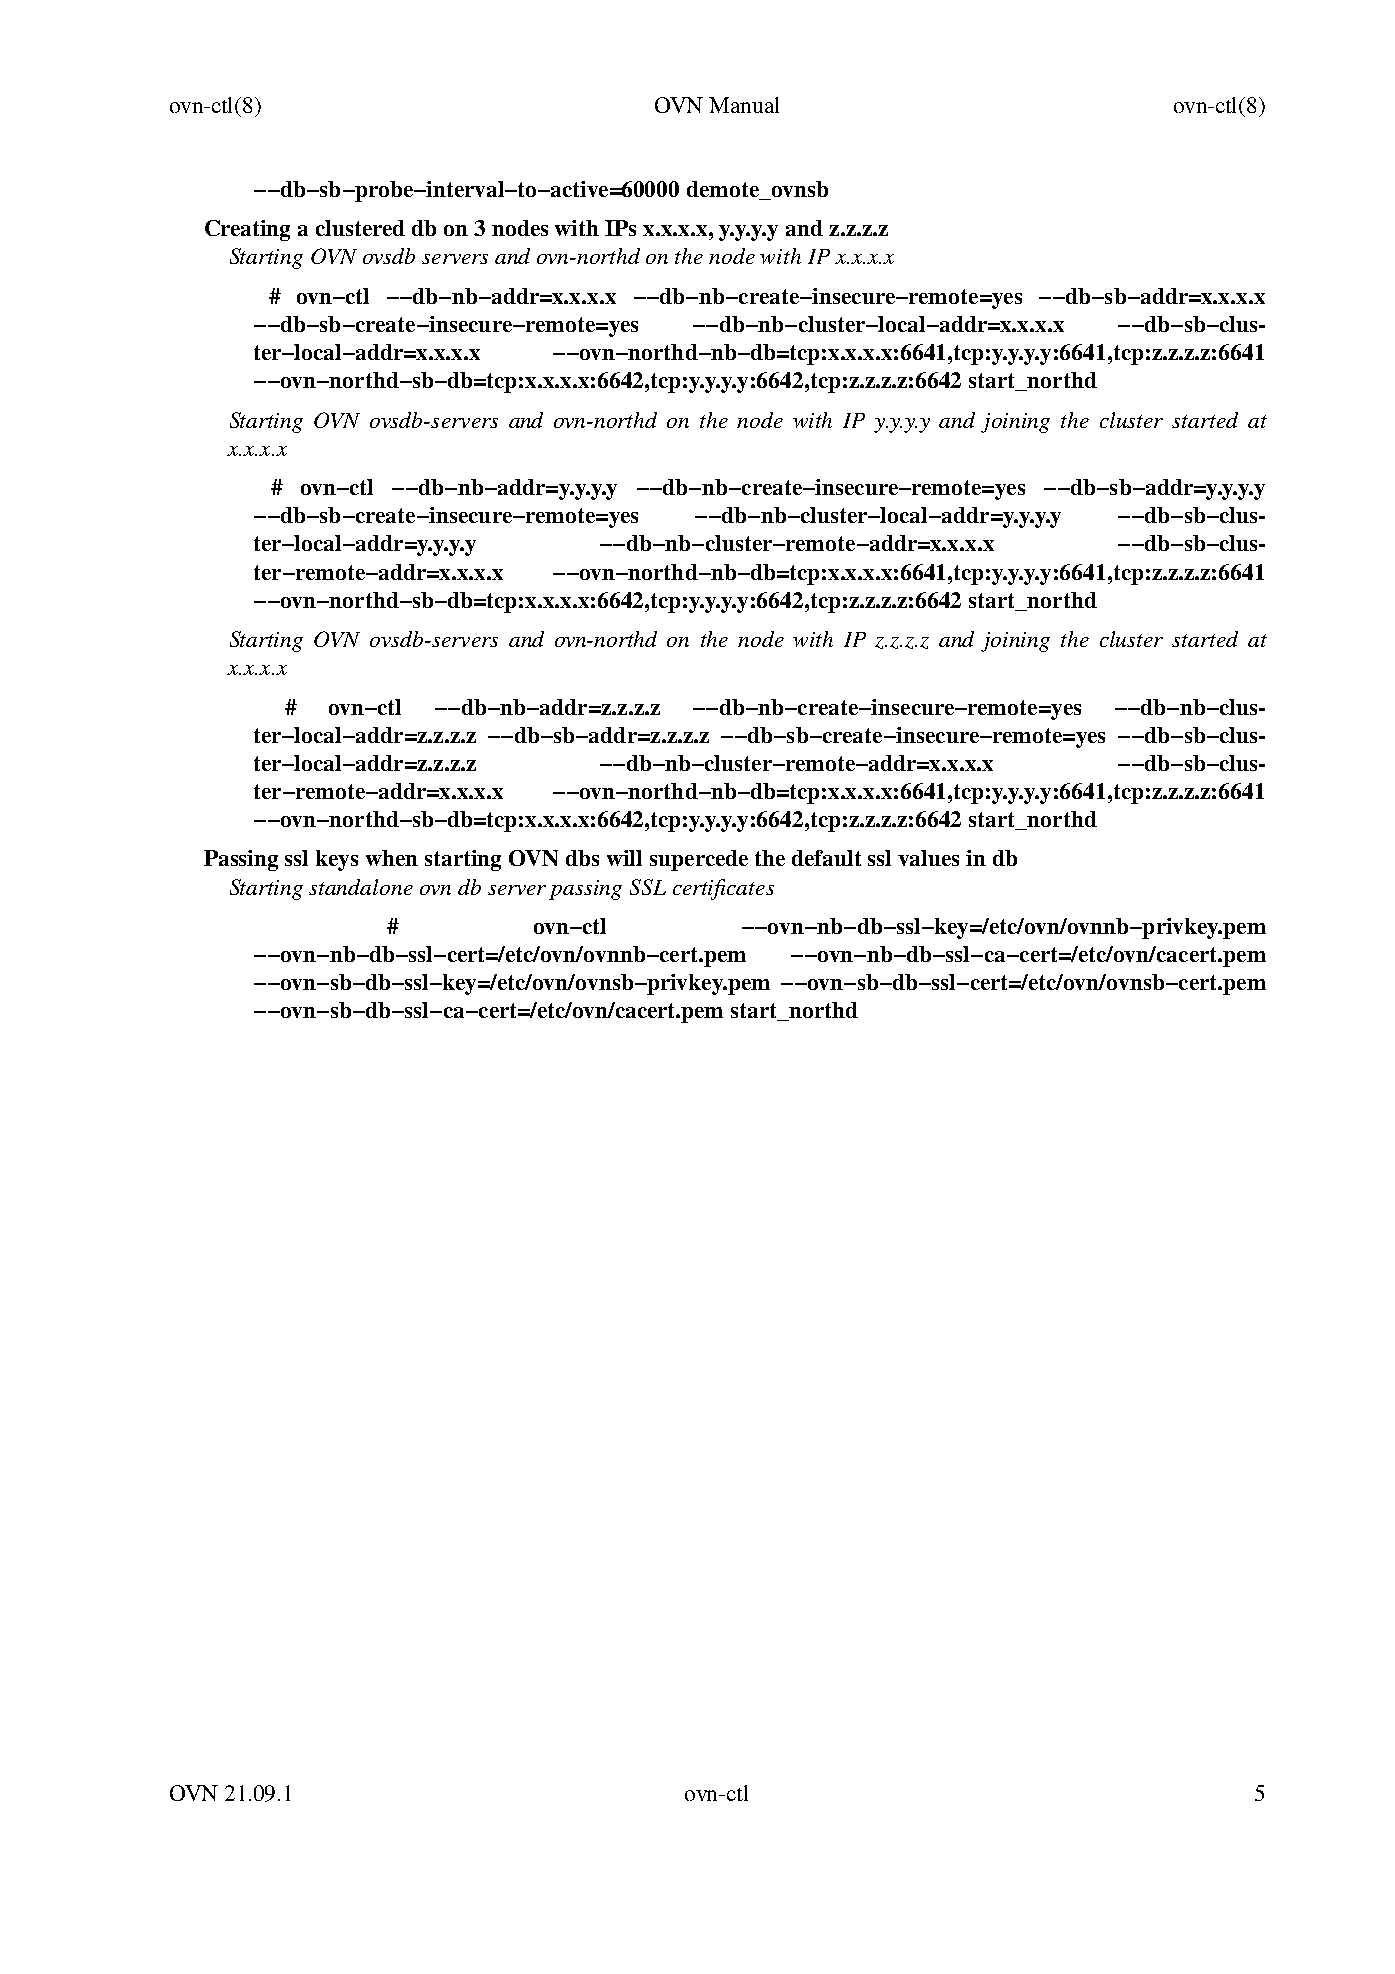  Describe the element at coordinates (699, 860) in the screenshot. I see `supercede` at that location.
